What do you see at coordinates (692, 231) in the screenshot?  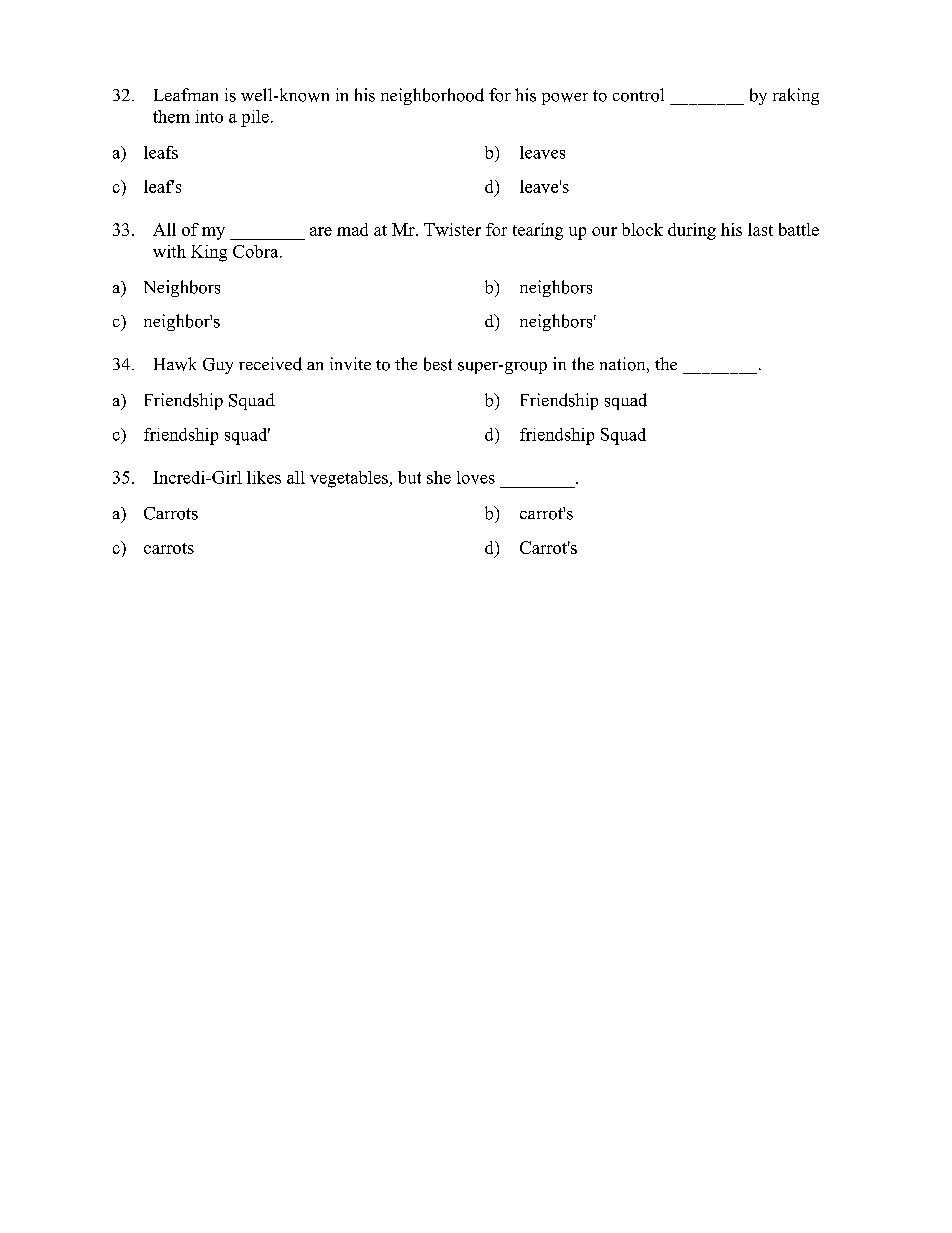 I see `during` at bounding box center [692, 231].
